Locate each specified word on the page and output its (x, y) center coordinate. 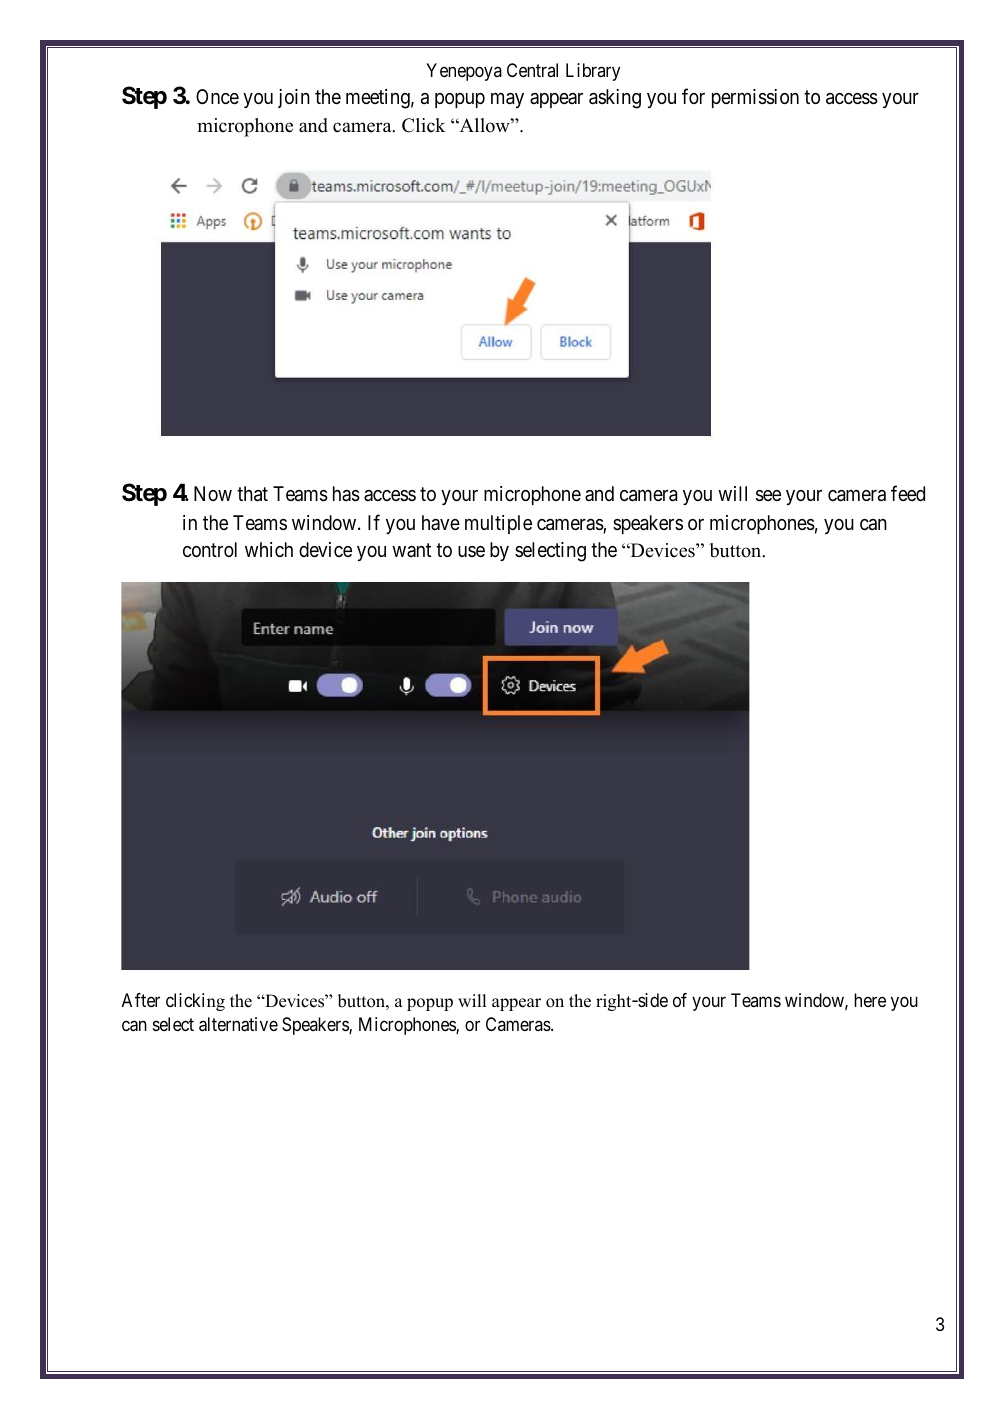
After (141, 1000)
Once (217, 96)
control (210, 549)
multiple (498, 524)
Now (213, 493)
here (870, 1000)
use (471, 551)
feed (908, 493)
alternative (238, 1024)
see (768, 496)
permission (755, 98)
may (507, 100)
